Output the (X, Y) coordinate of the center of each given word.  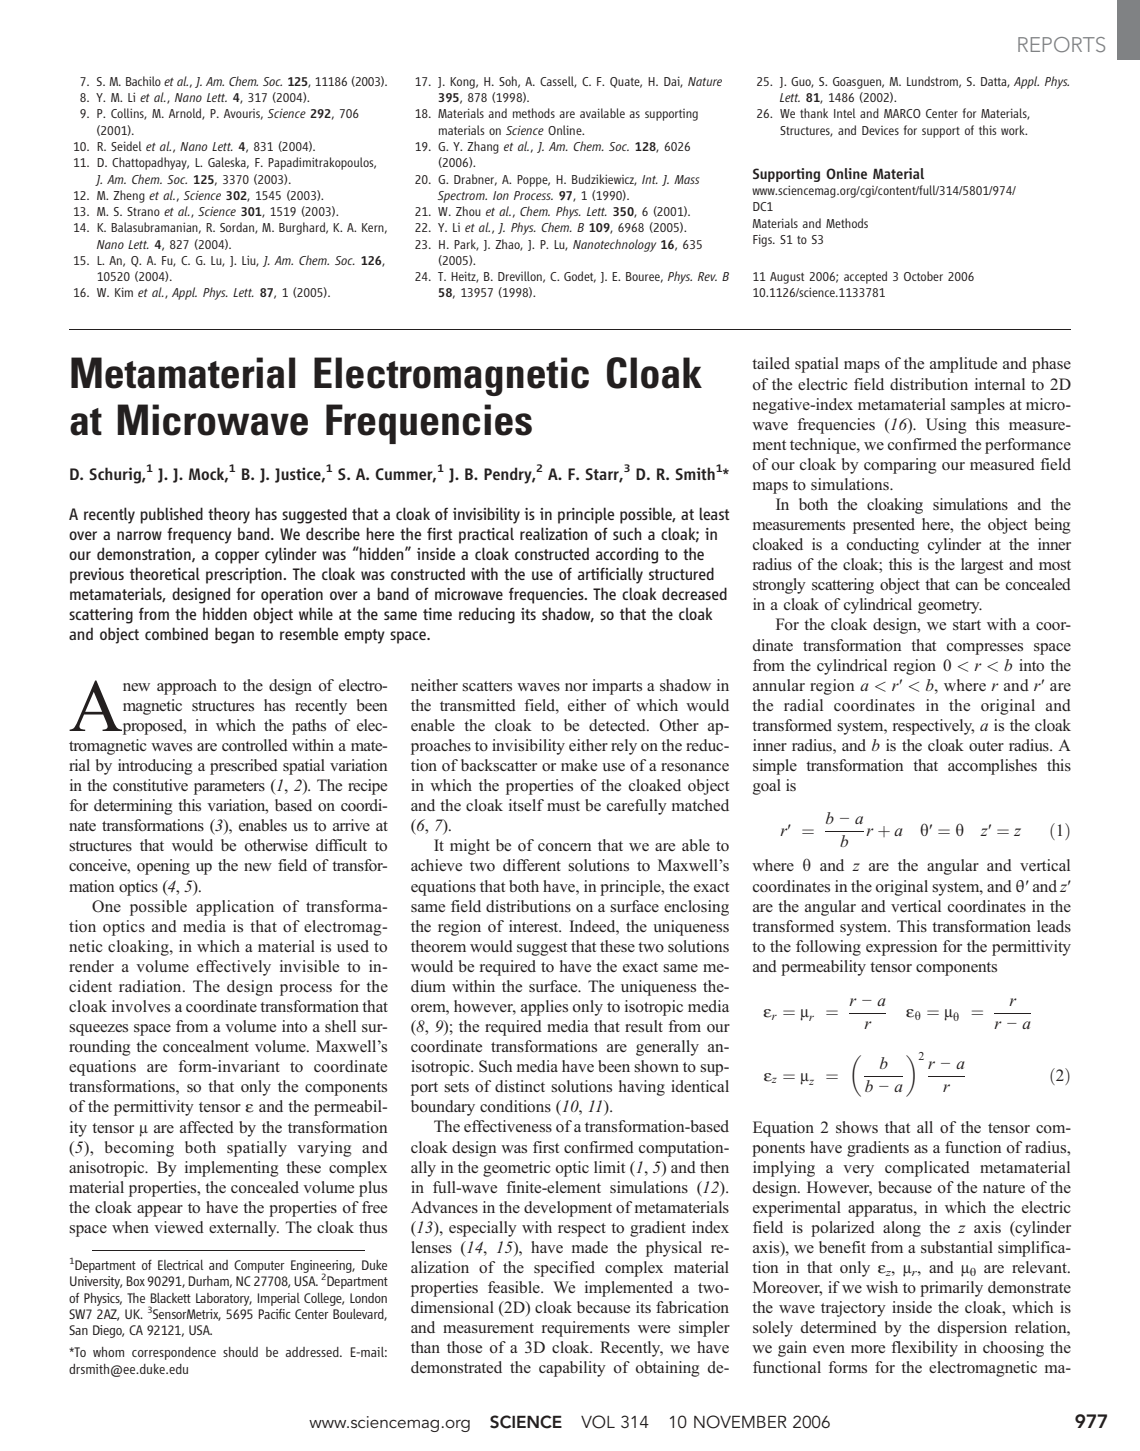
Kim (124, 292)
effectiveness (508, 1126)
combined (176, 633)
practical (486, 535)
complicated (927, 1169)
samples (978, 406)
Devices (880, 130)
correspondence (174, 1353)
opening (163, 867)
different (532, 865)
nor (576, 687)
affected (207, 1127)
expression (901, 948)
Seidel (126, 146)
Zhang (483, 147)
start (967, 625)
